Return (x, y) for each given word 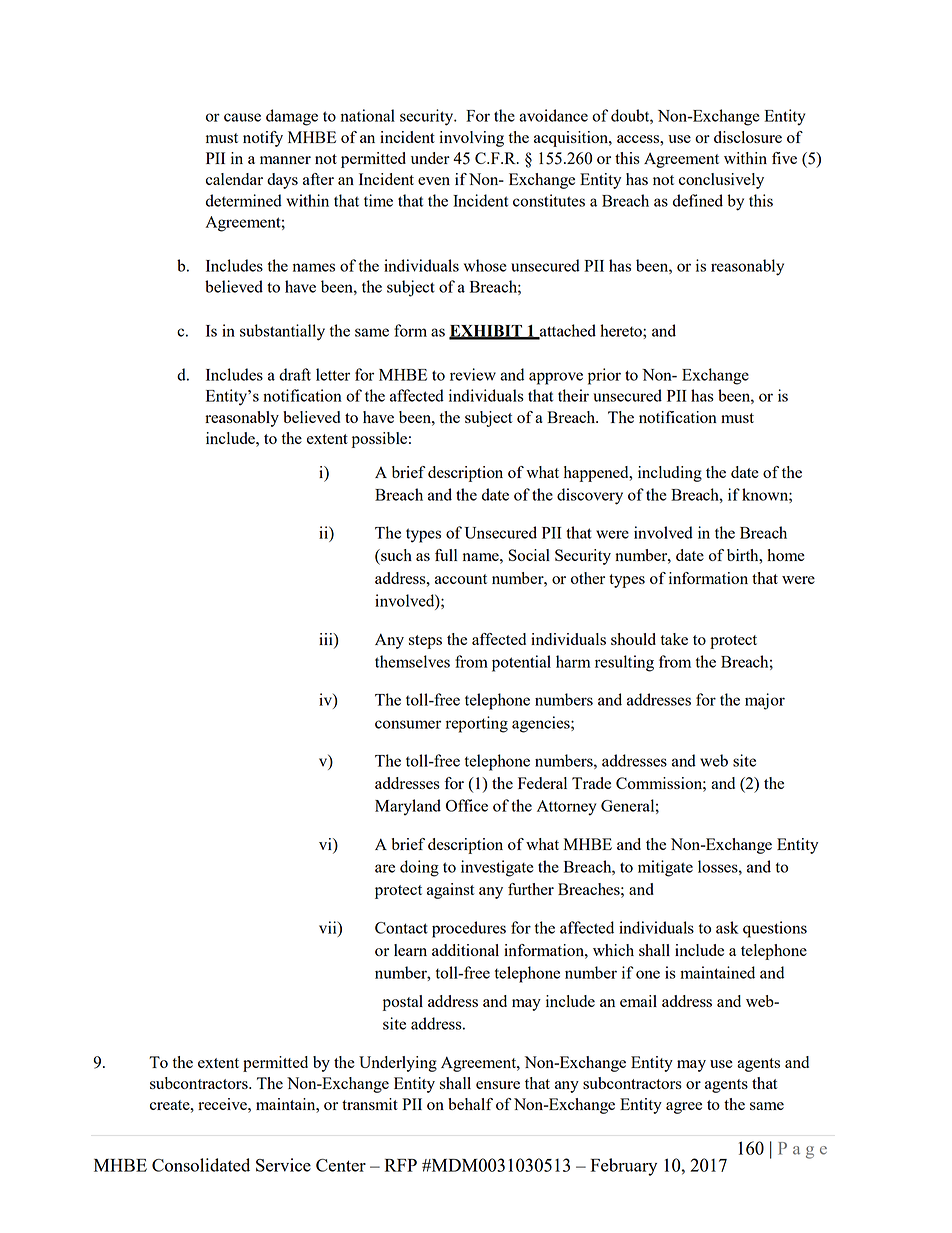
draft (295, 374)
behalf (470, 1104)
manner (285, 160)
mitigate (665, 868)
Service (283, 1165)
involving (471, 139)
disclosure (748, 137)
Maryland (408, 807)
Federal (542, 783)
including (670, 474)
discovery (590, 496)
